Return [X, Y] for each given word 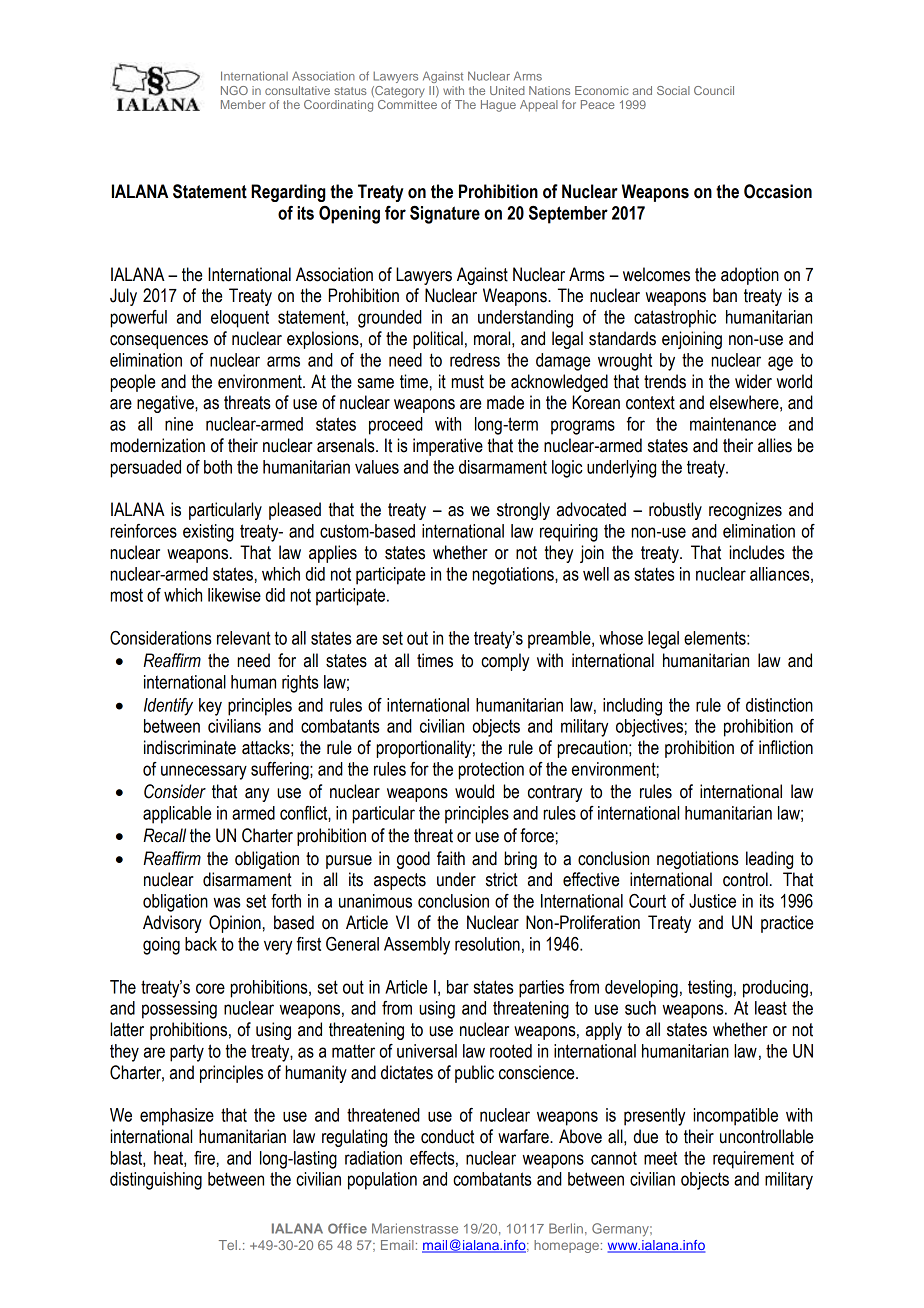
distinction [779, 705]
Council [714, 90]
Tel [228, 1245]
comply [505, 662]
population [382, 1181]
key [210, 707]
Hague [498, 106]
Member [243, 104]
